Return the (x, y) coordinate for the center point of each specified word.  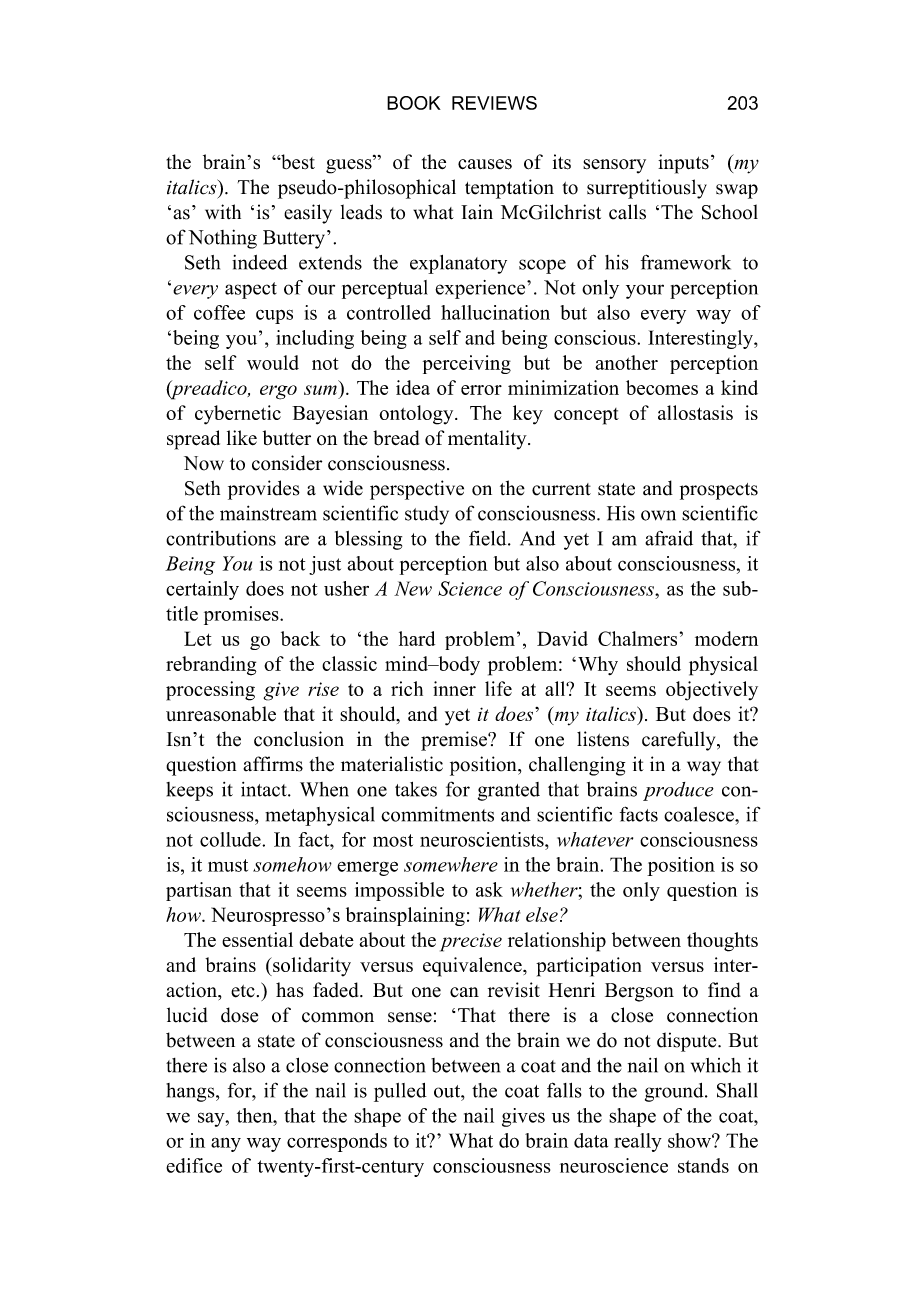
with (223, 211)
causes (485, 164)
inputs (683, 164)
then (256, 1115)
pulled (400, 1092)
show (690, 1140)
